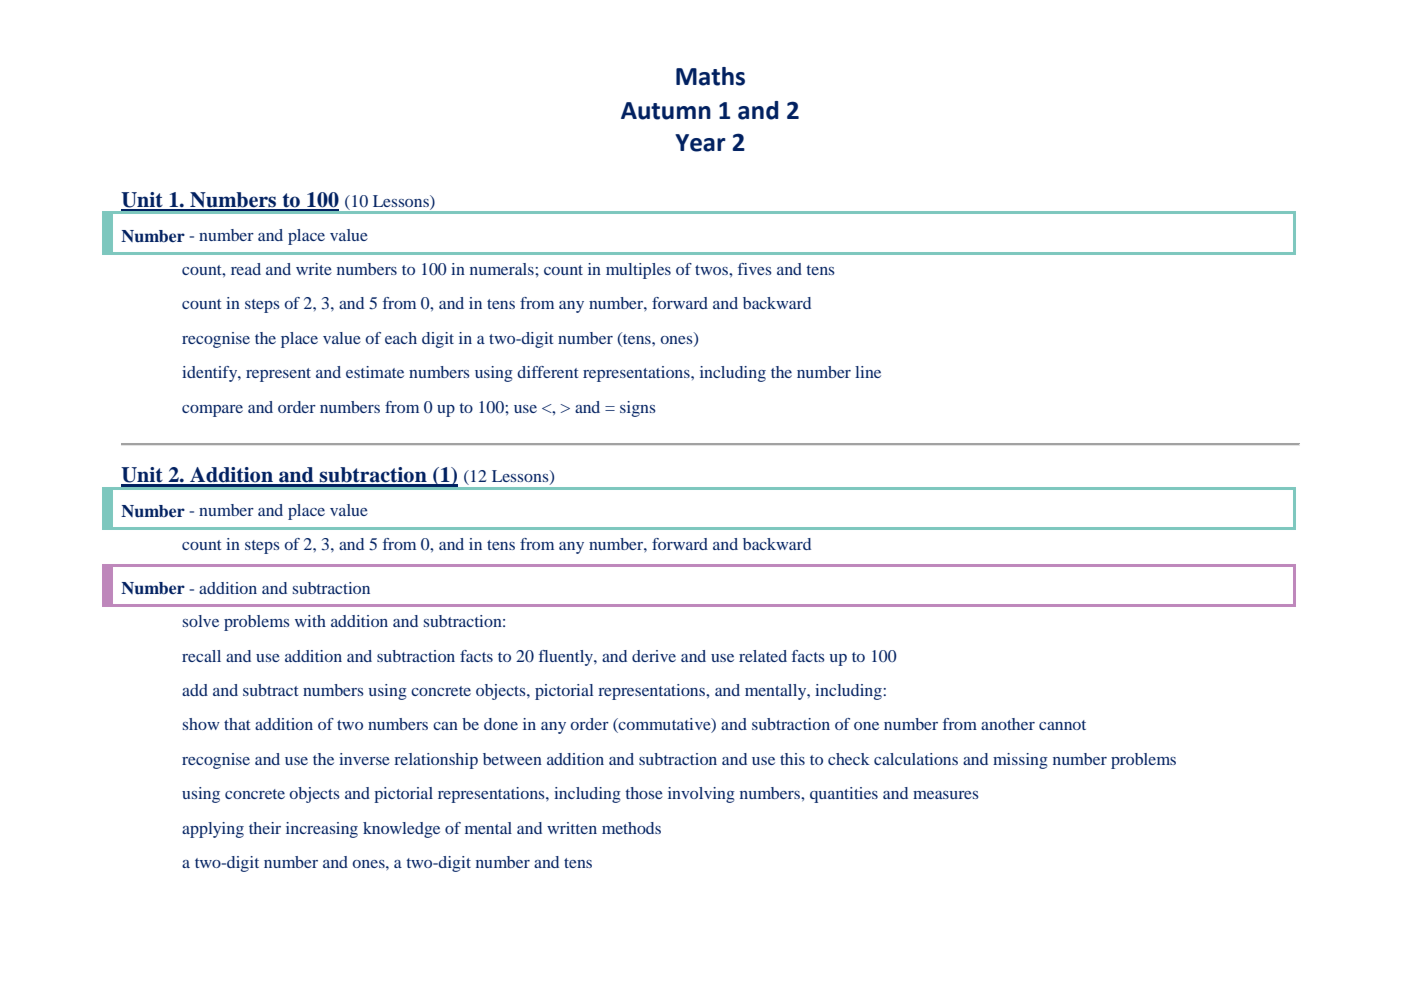 Image resolution: width=1421 pixels, height=1005 pixels. I want to click on derive, so click(654, 656).
